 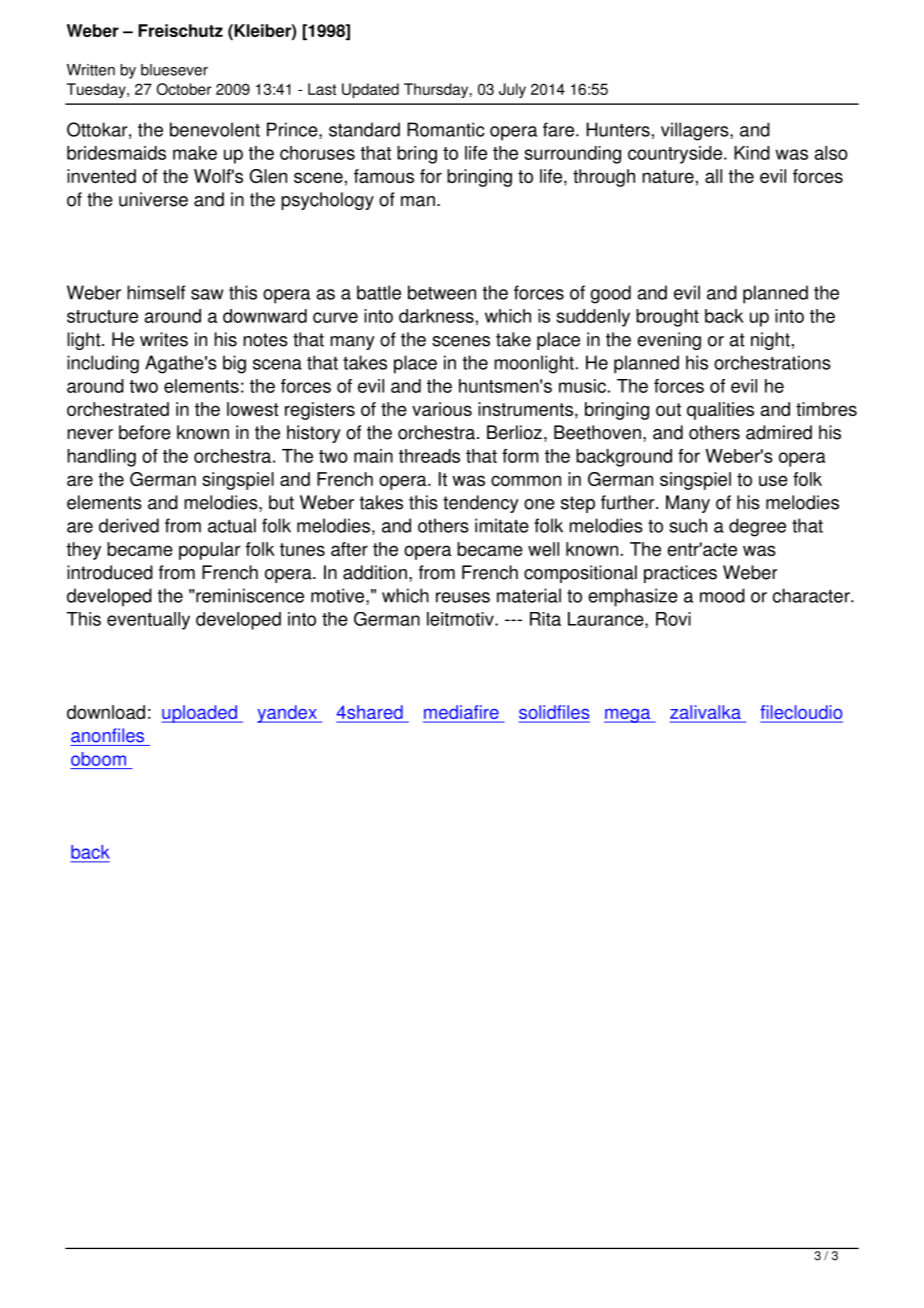 What do you see at coordinates (696, 131) in the page?
I see `villagers` at bounding box center [696, 131].
